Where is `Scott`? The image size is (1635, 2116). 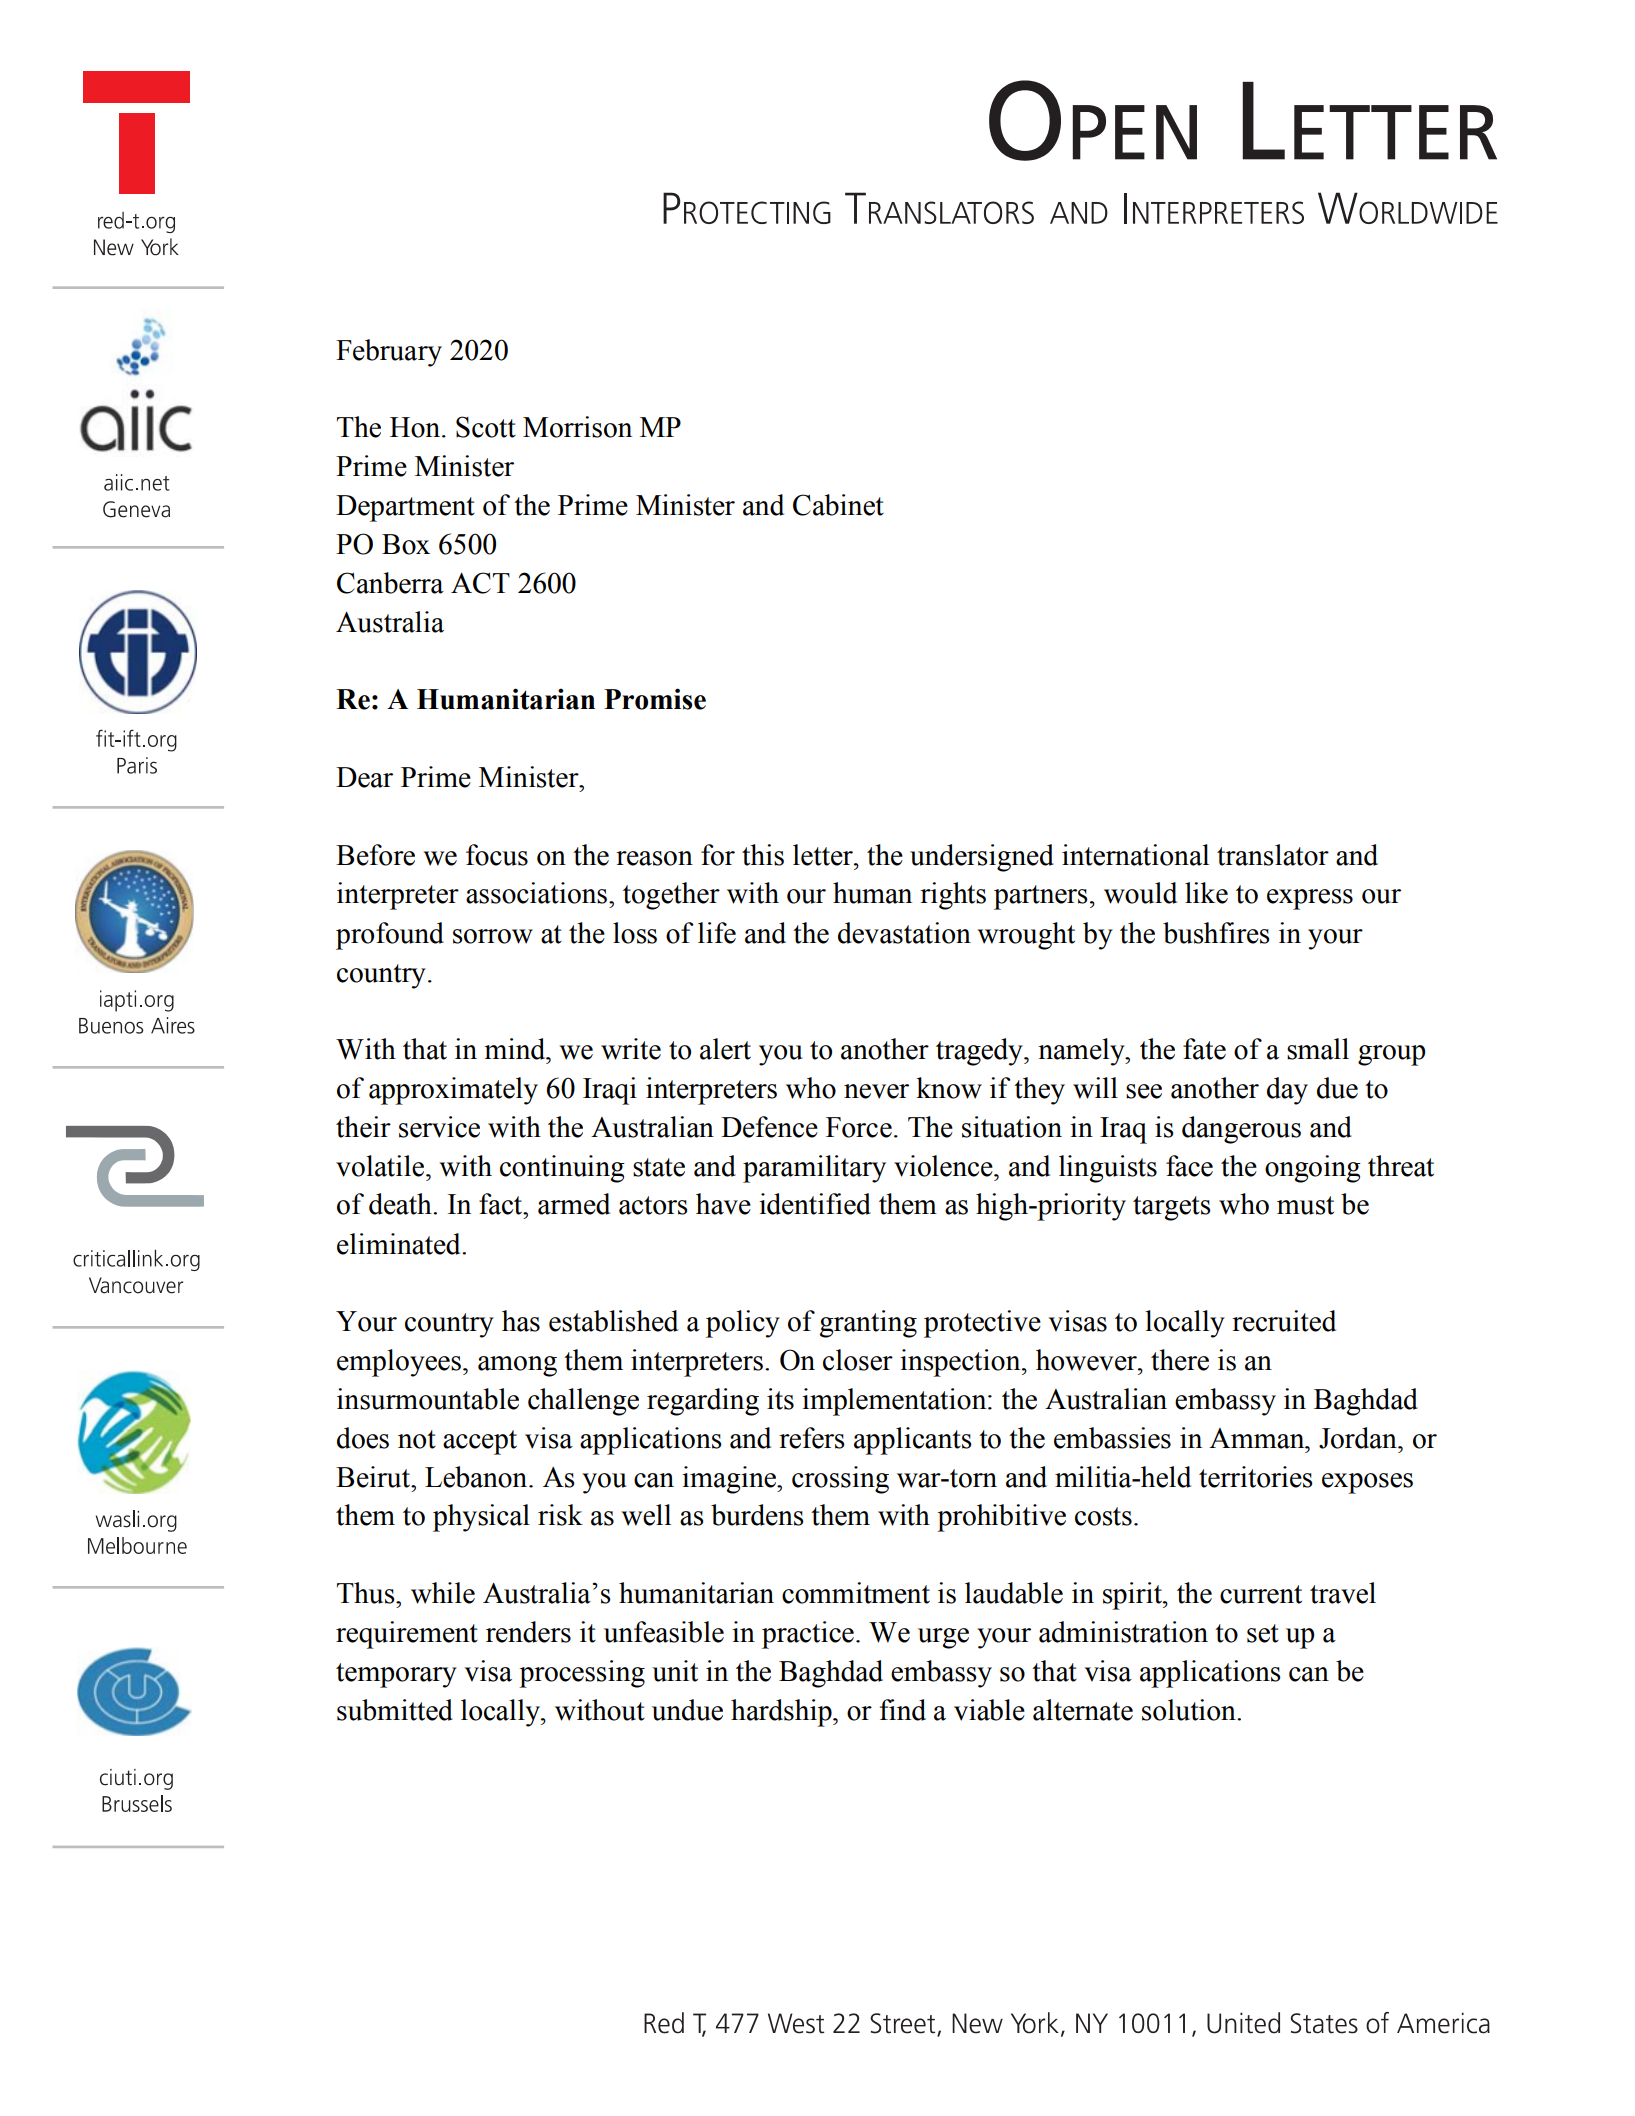 Scott is located at coordinates (486, 427).
